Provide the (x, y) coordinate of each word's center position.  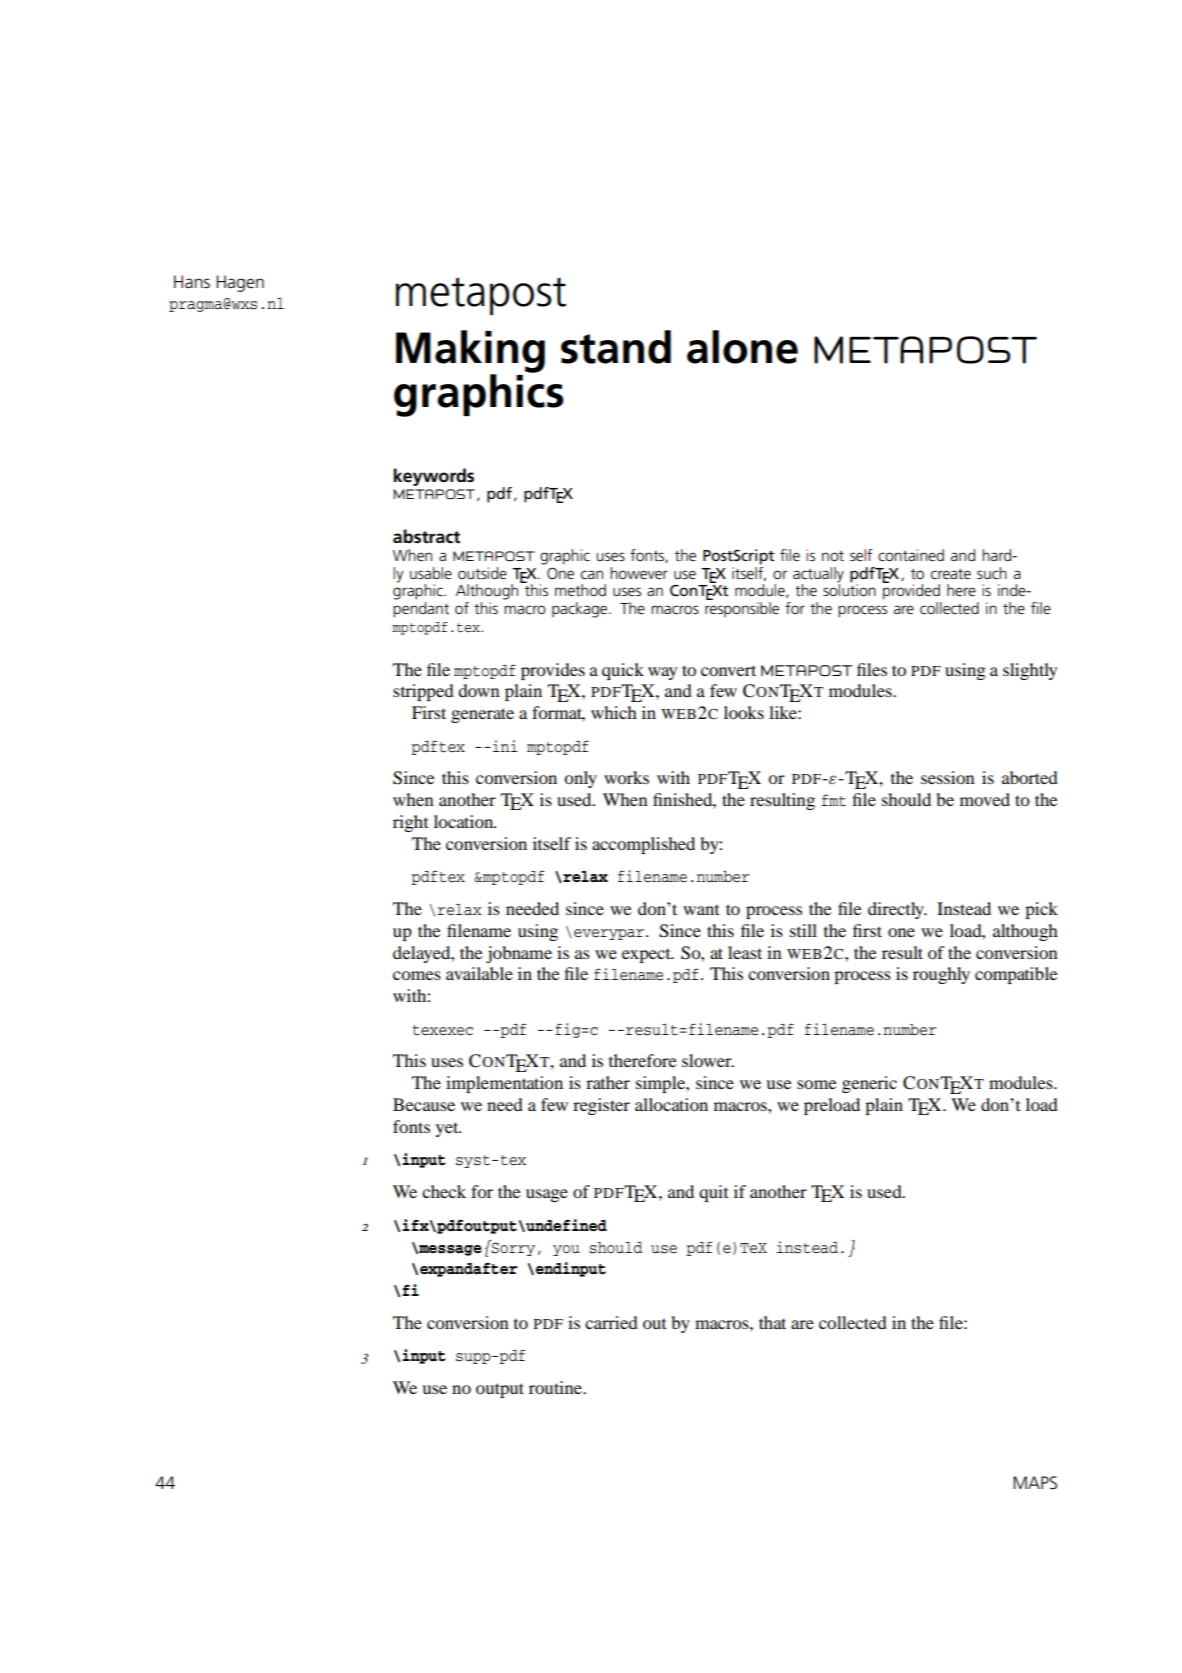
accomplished (643, 845)
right (410, 823)
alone (742, 347)
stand (616, 347)
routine (556, 1387)
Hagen (240, 283)
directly (897, 910)
